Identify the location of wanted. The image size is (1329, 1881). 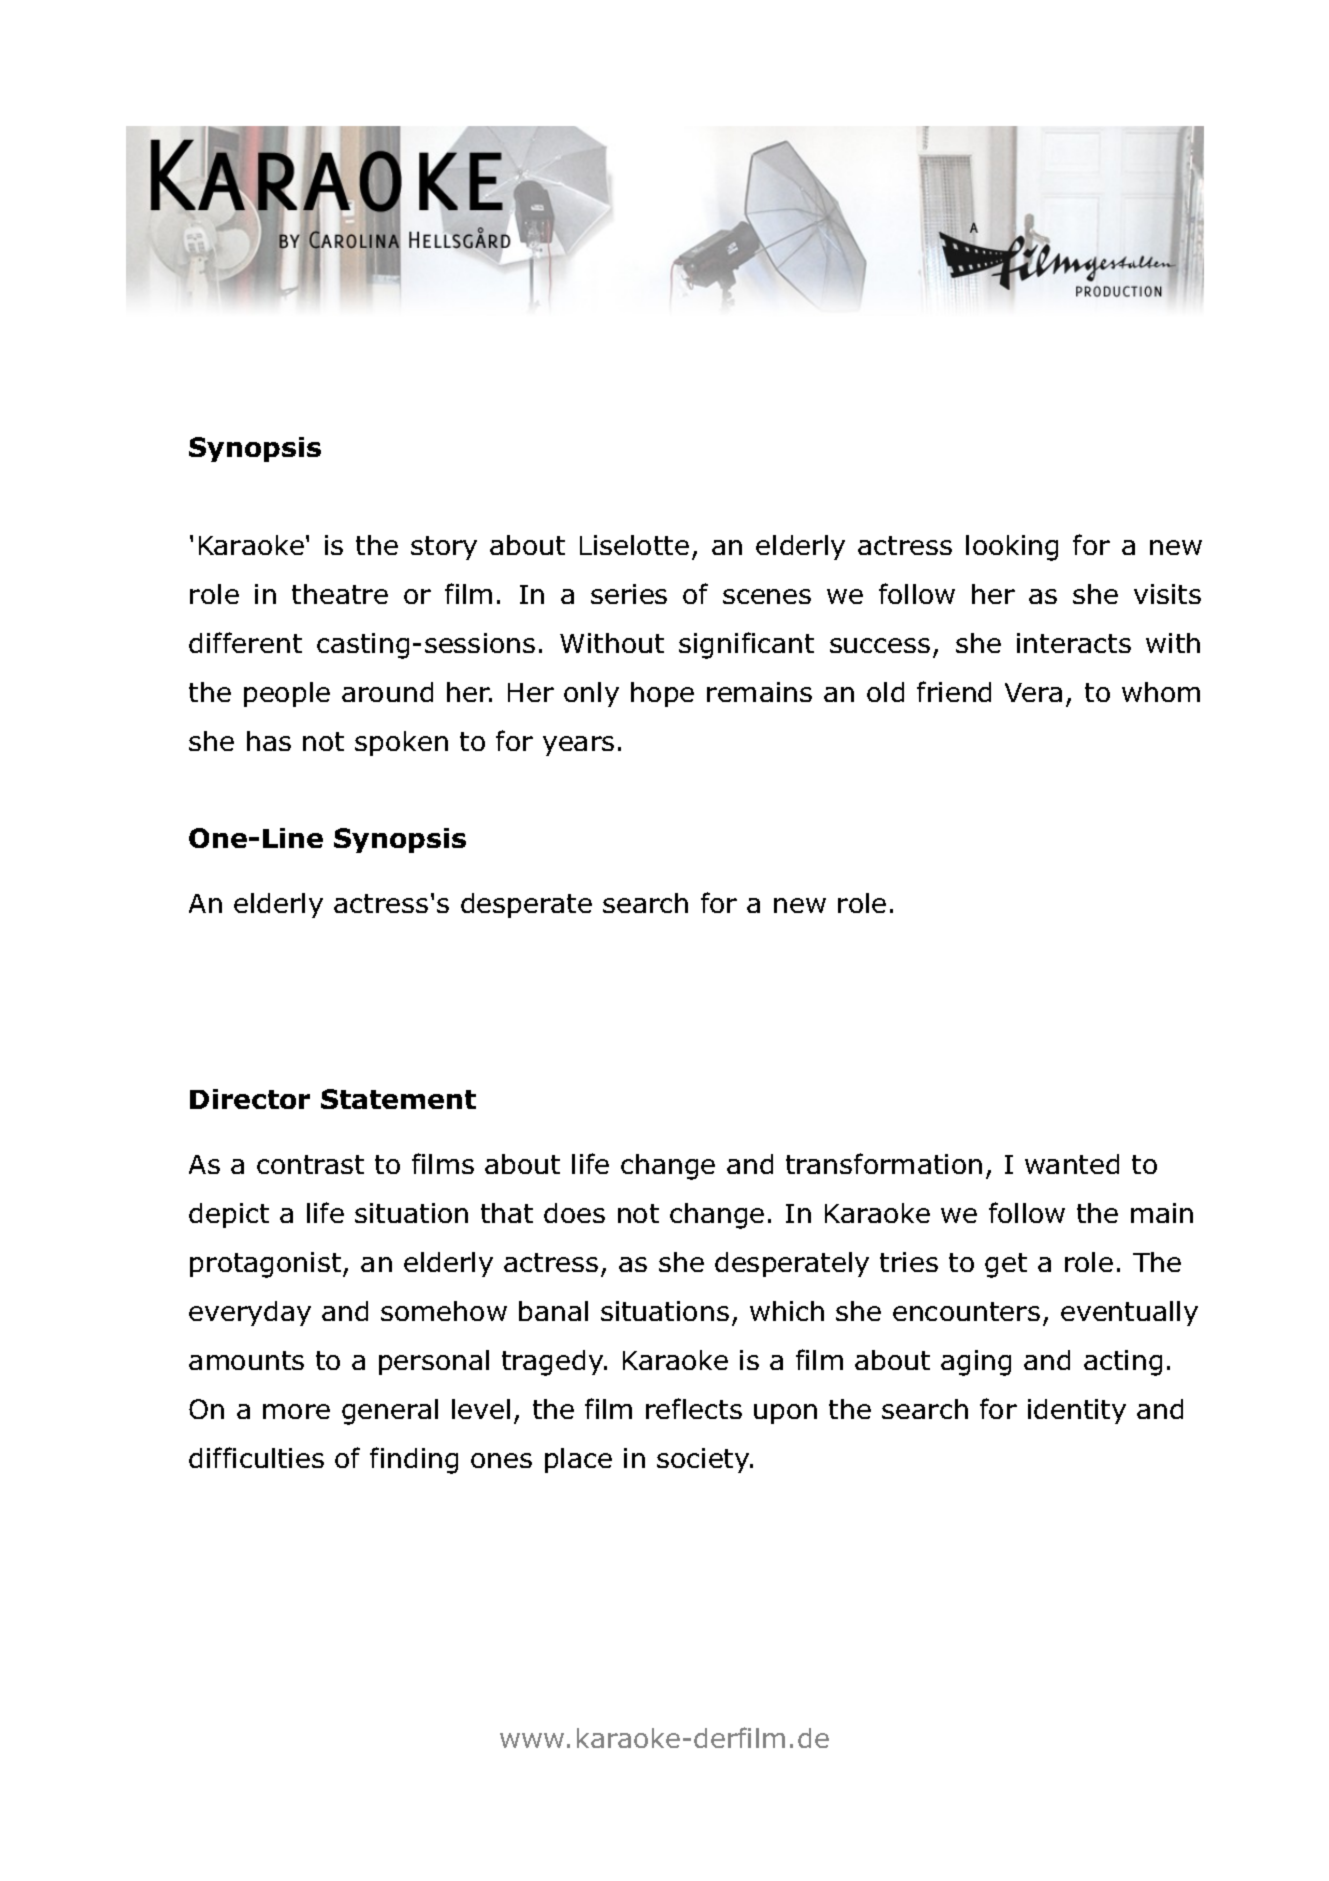
(1072, 1164).
